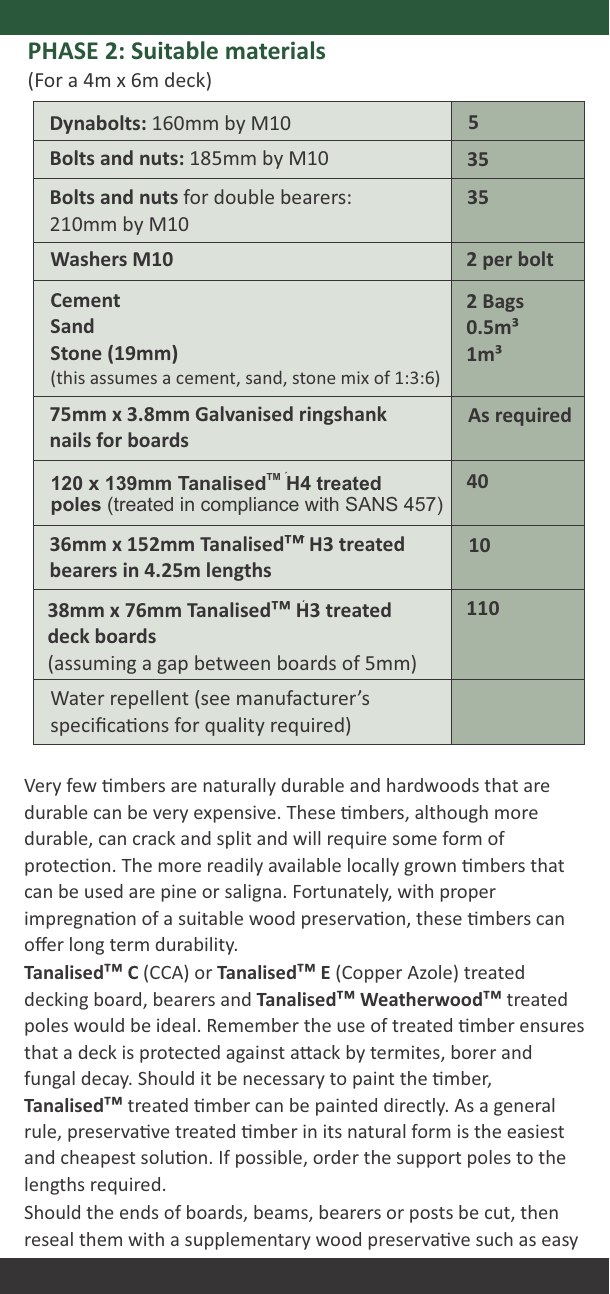 Image resolution: width=610 pixels, height=1294 pixels. What do you see at coordinates (282, 1213) in the screenshot?
I see `beams` at bounding box center [282, 1213].
